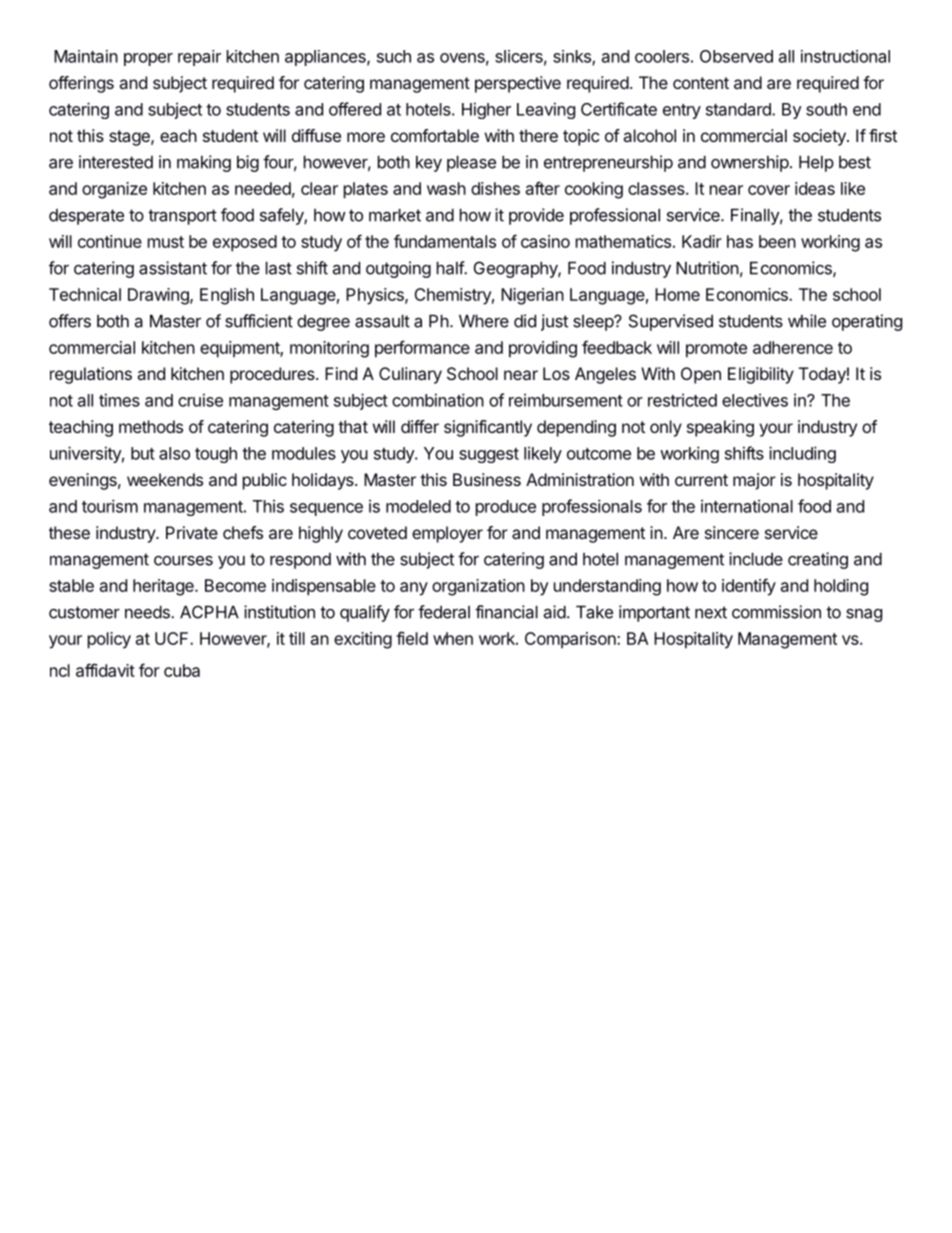  Describe the element at coordinates (422, 349) in the screenshot. I see `performance` at that location.
